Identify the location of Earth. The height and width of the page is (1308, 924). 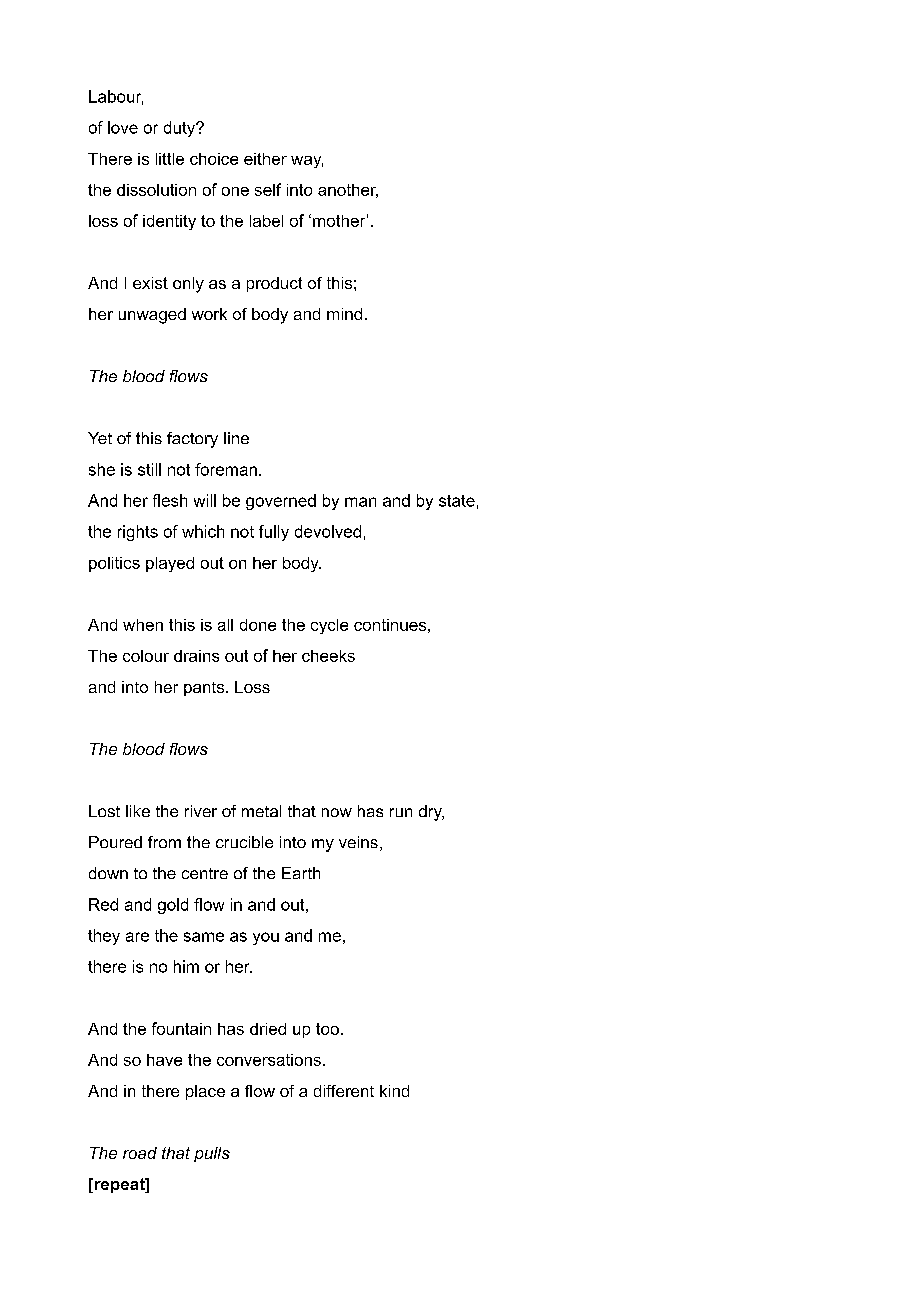
(301, 873).
